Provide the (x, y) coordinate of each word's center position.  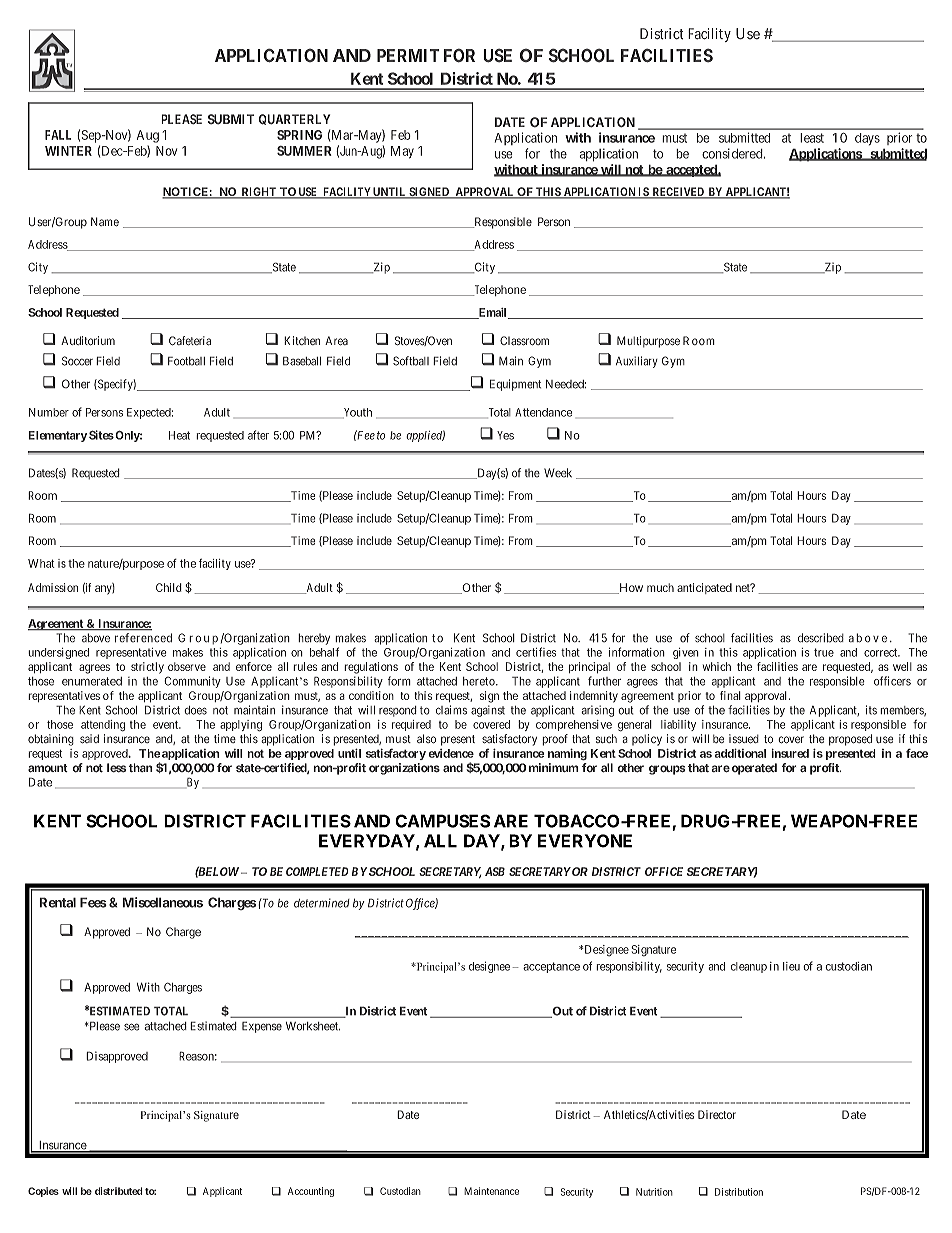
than (141, 767)
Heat (179, 435)
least (812, 138)
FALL (58, 135)
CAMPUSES (442, 821)
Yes (505, 435)
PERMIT (408, 55)
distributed (119, 1191)
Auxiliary (637, 362)
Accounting (311, 1192)
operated (753, 769)
